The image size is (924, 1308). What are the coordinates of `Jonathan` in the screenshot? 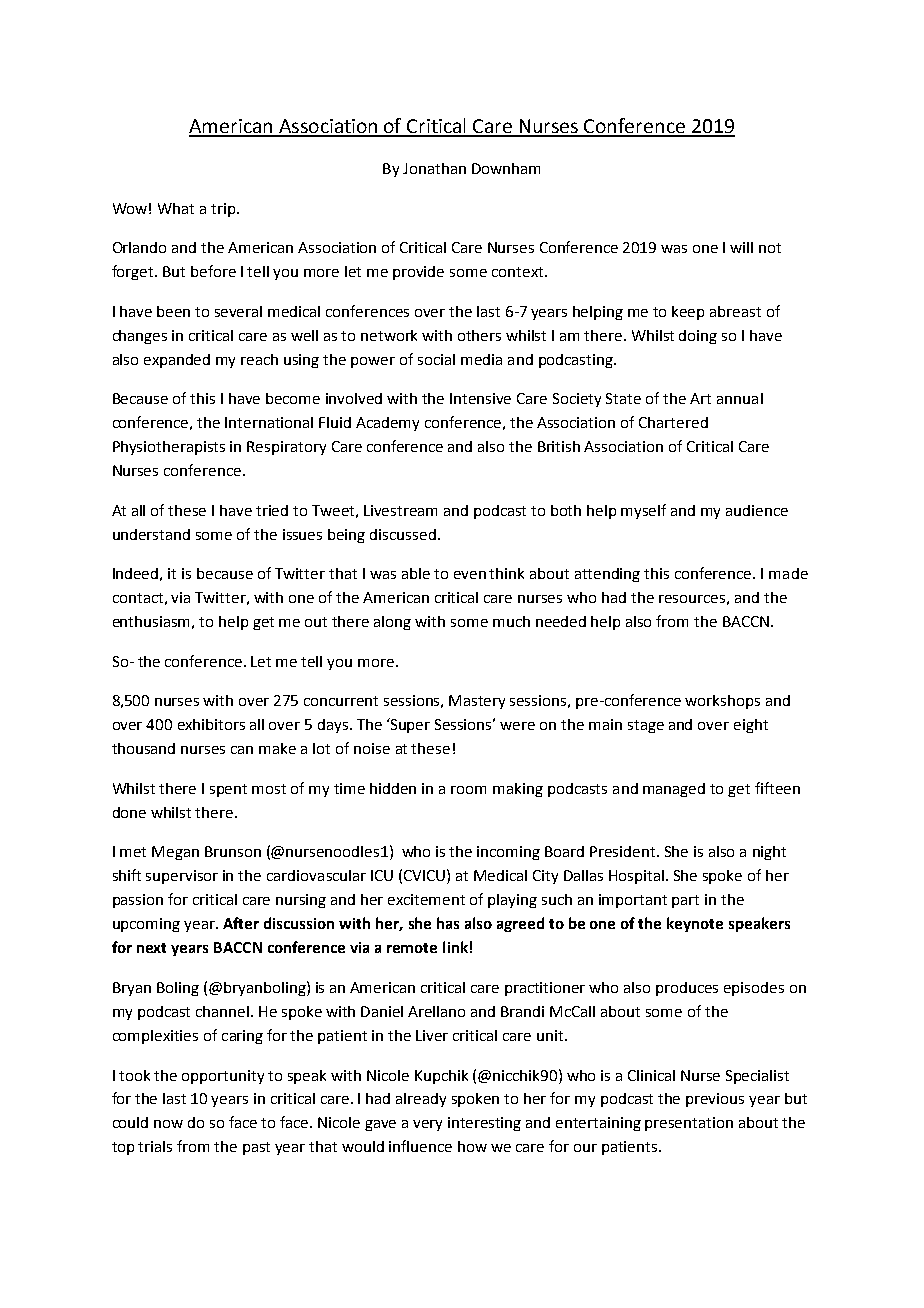 It's located at (434, 168).
